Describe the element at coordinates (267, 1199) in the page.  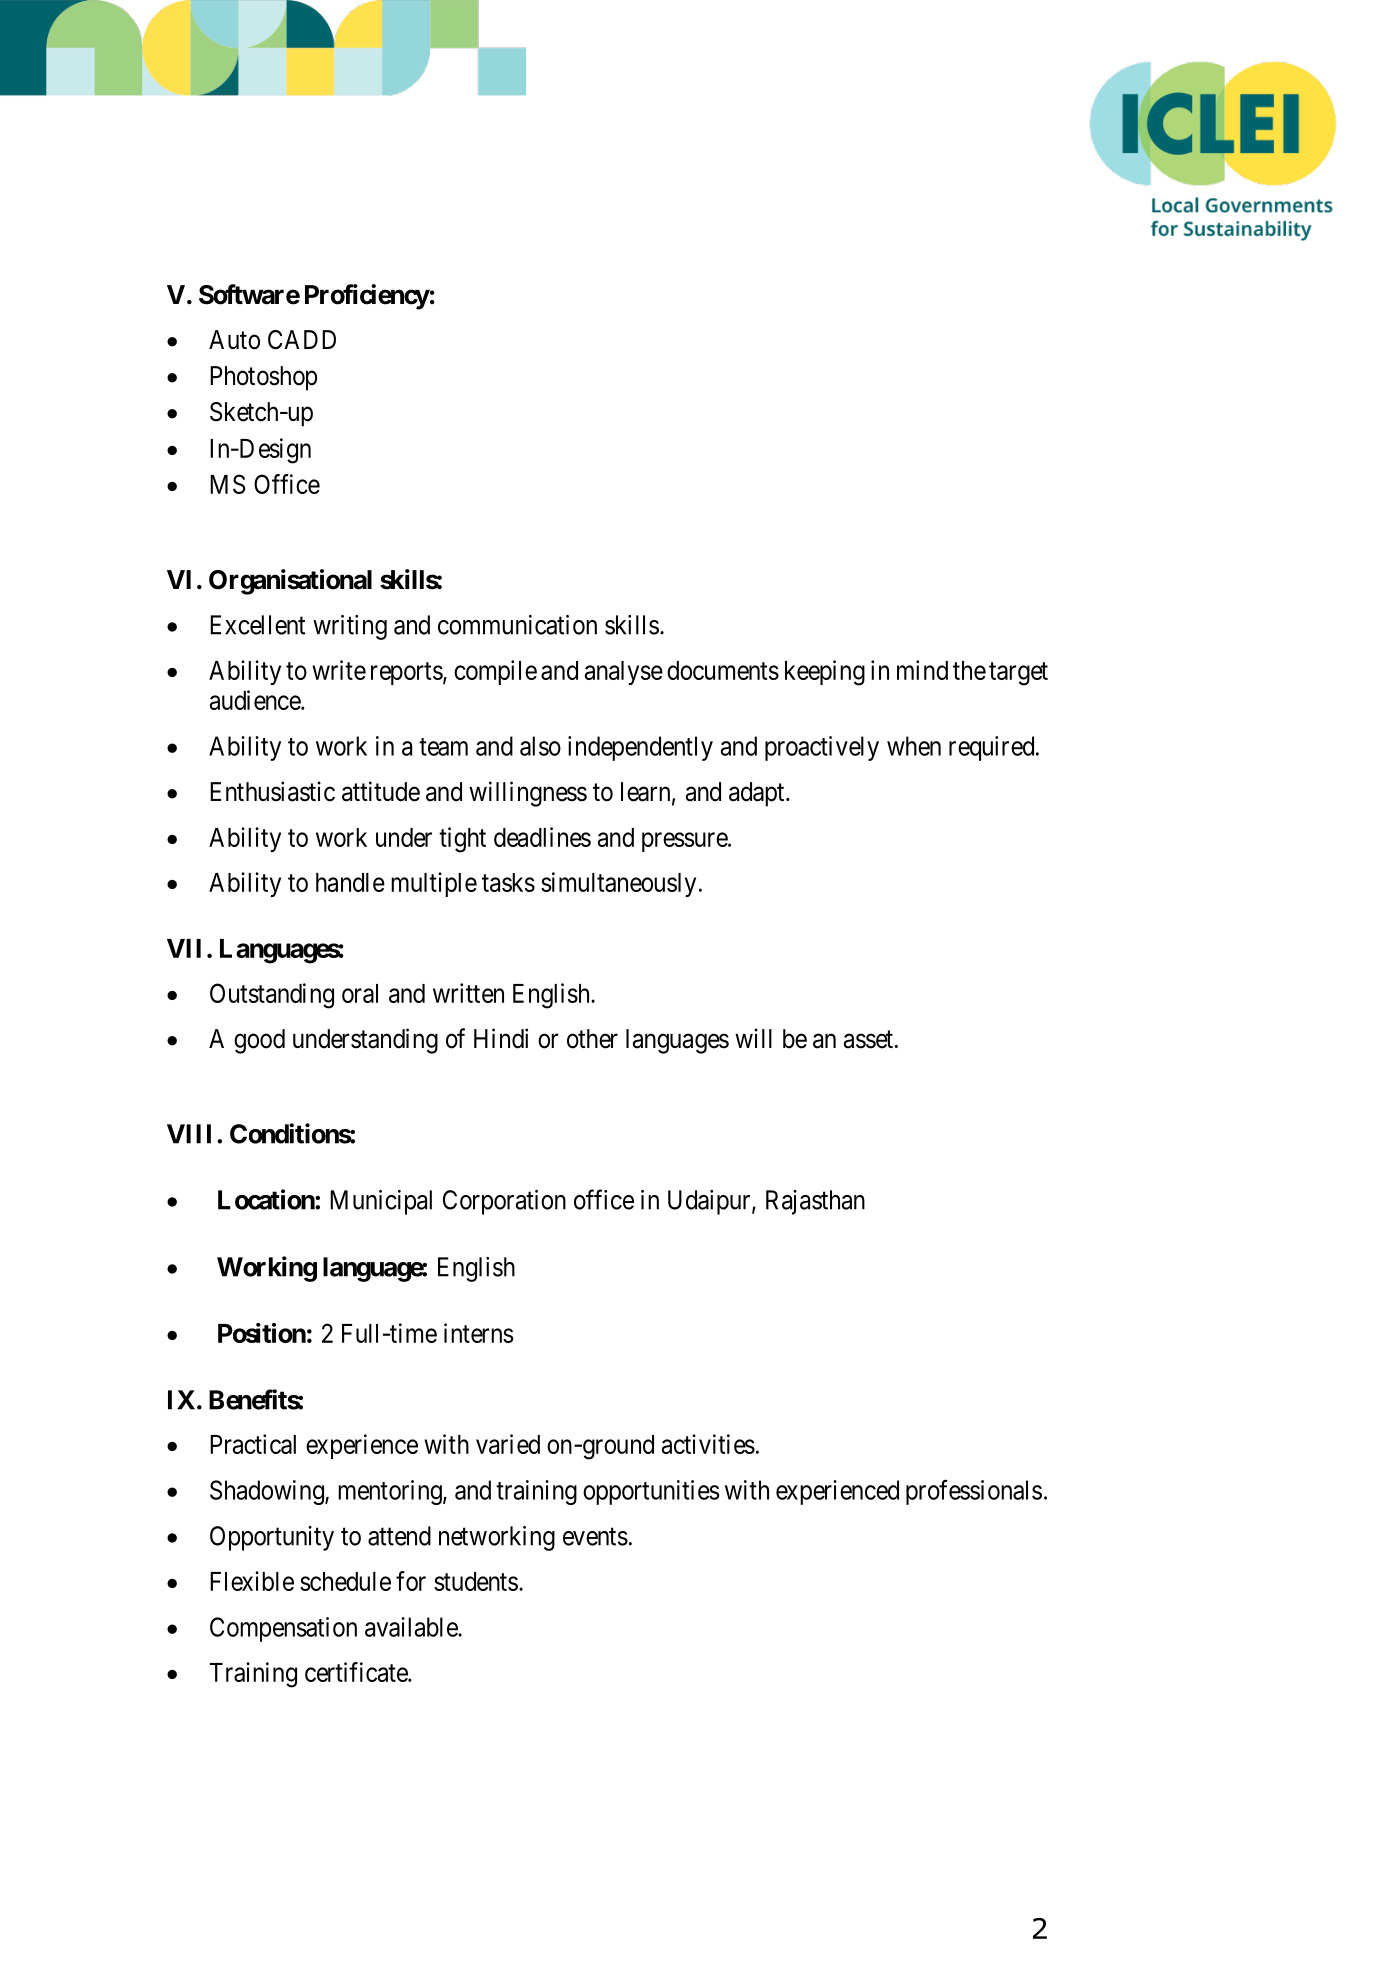
I see `Location` at that location.
